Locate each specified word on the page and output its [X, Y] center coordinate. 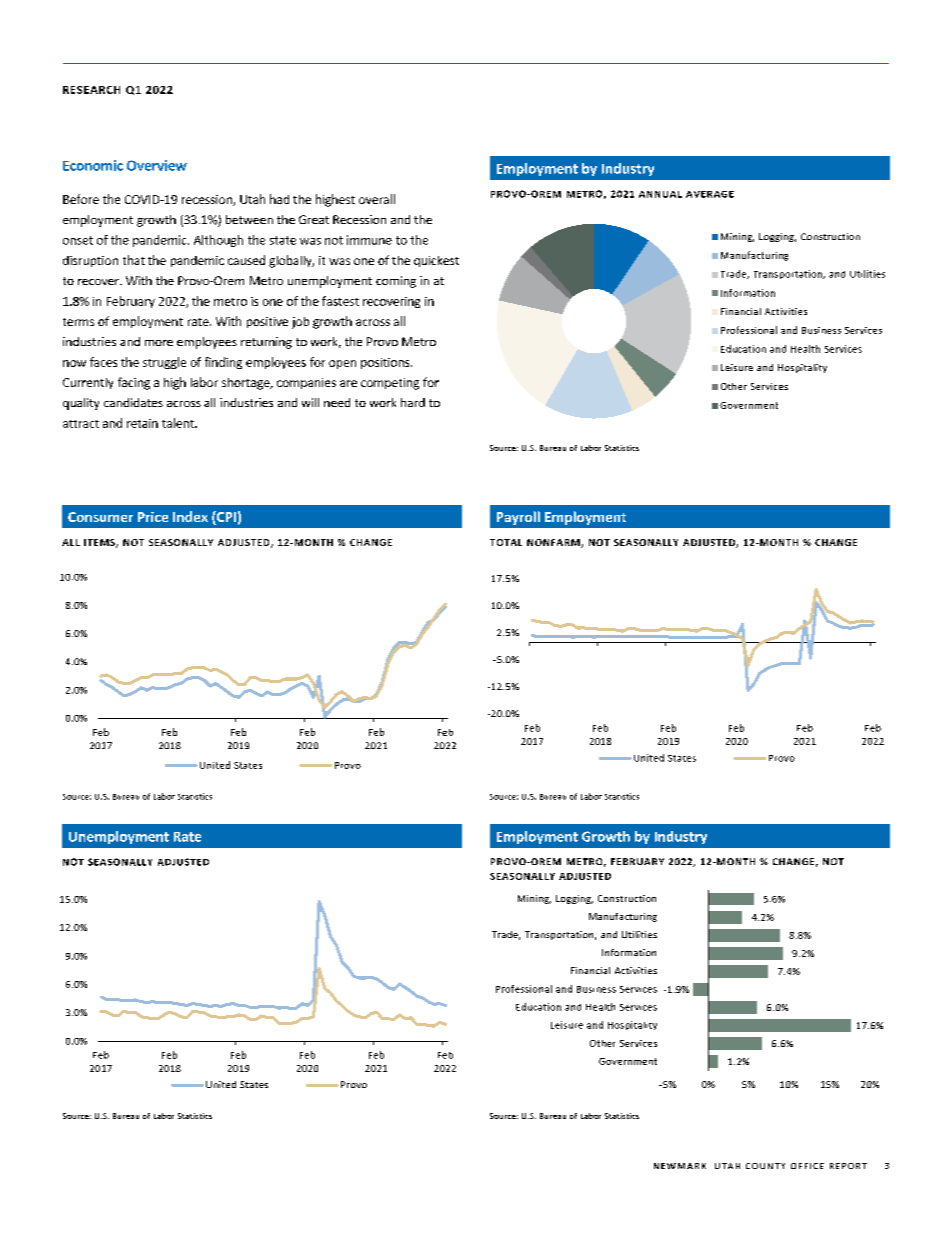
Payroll [518, 518]
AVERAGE [710, 194]
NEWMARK [680, 1166]
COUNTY [765, 1166]
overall [377, 199]
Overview [157, 165]
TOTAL [506, 542]
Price [153, 517]
